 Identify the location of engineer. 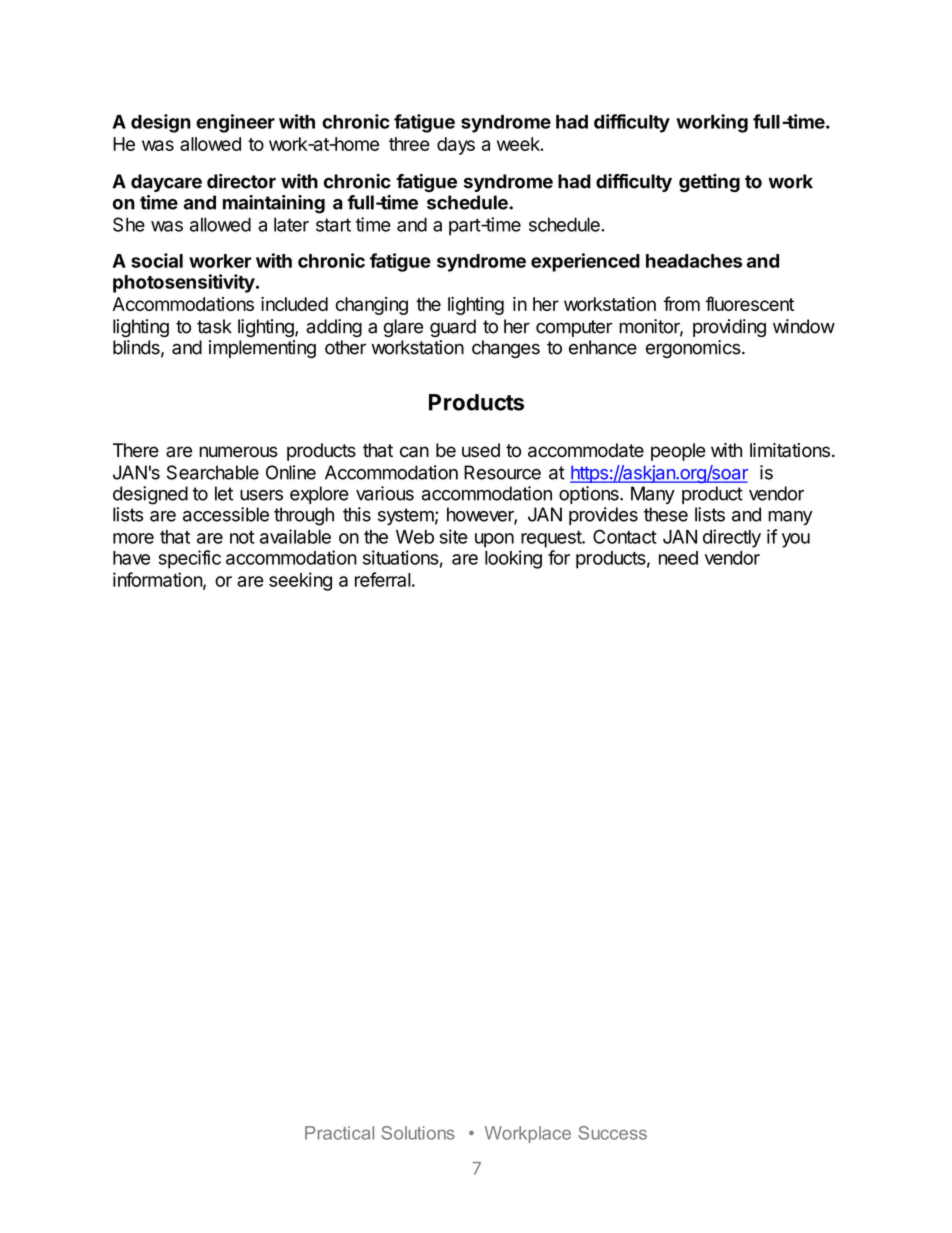
(235, 123).
